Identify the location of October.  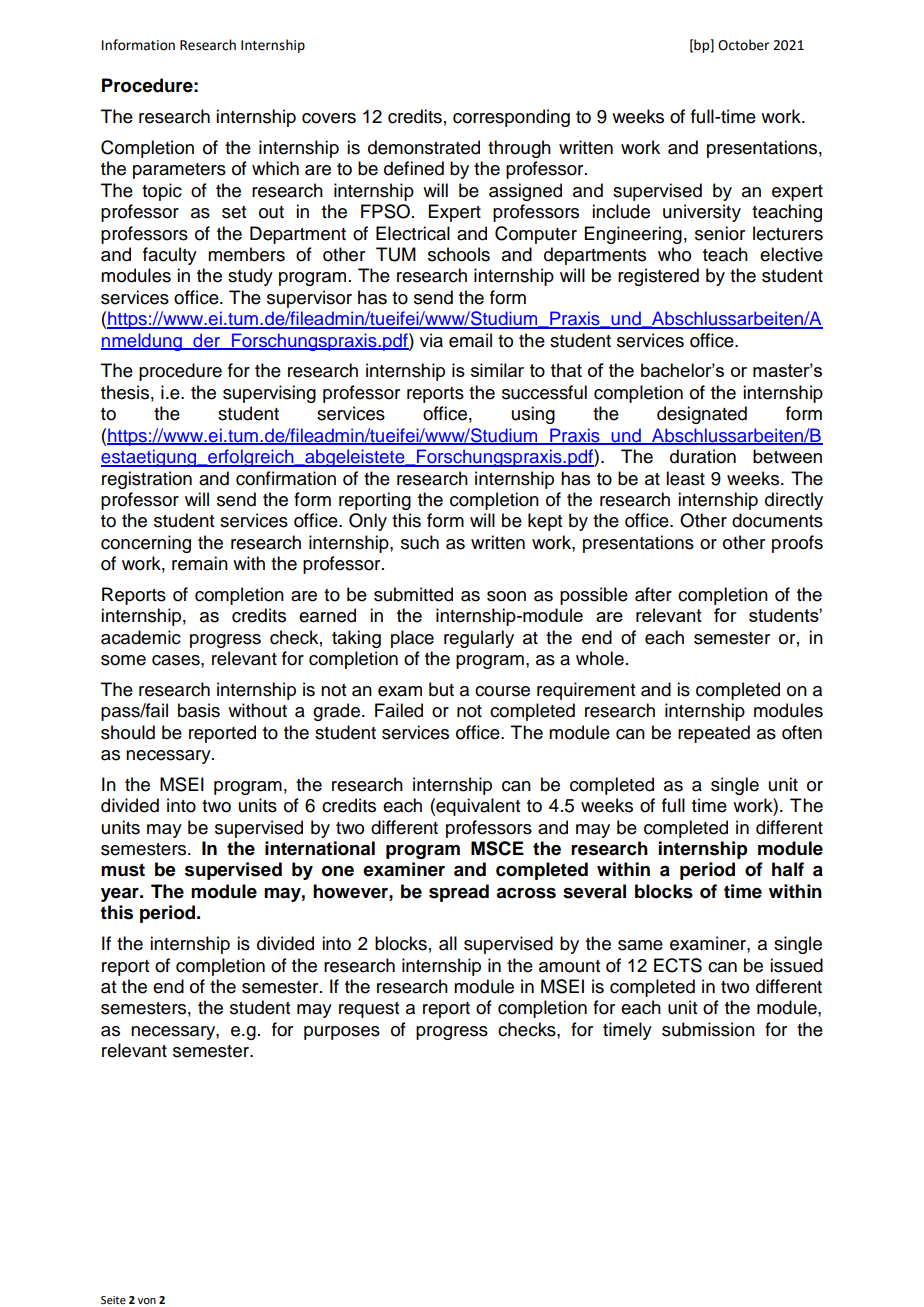
(743, 45).
